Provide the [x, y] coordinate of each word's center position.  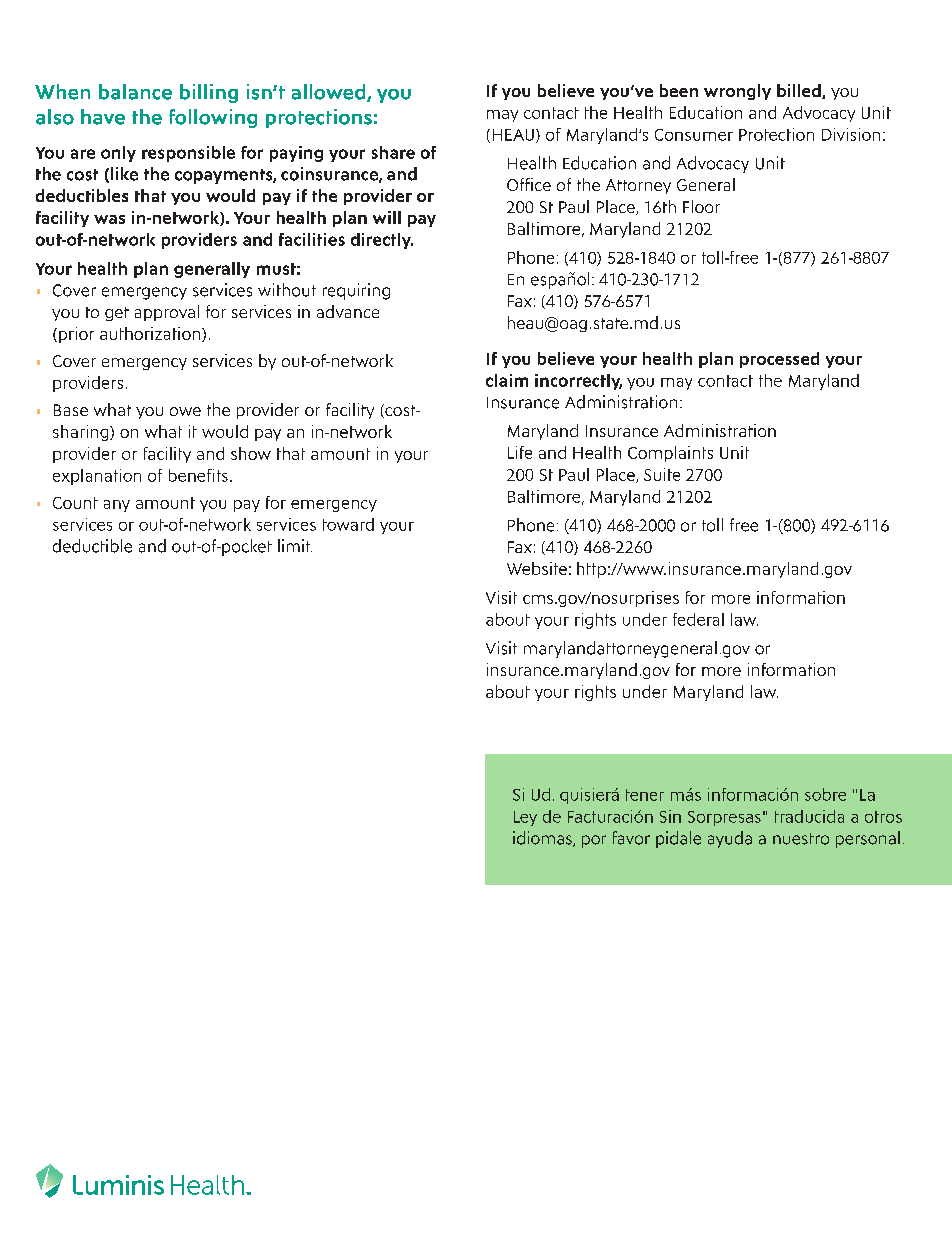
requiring [356, 291]
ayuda [730, 839]
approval [167, 313]
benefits [198, 475]
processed [779, 360]
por [594, 841]
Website [537, 568]
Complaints [670, 454]
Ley [525, 818]
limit [295, 545]
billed [800, 91]
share [393, 152]
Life [520, 452]
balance [135, 92]
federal [698, 619]
